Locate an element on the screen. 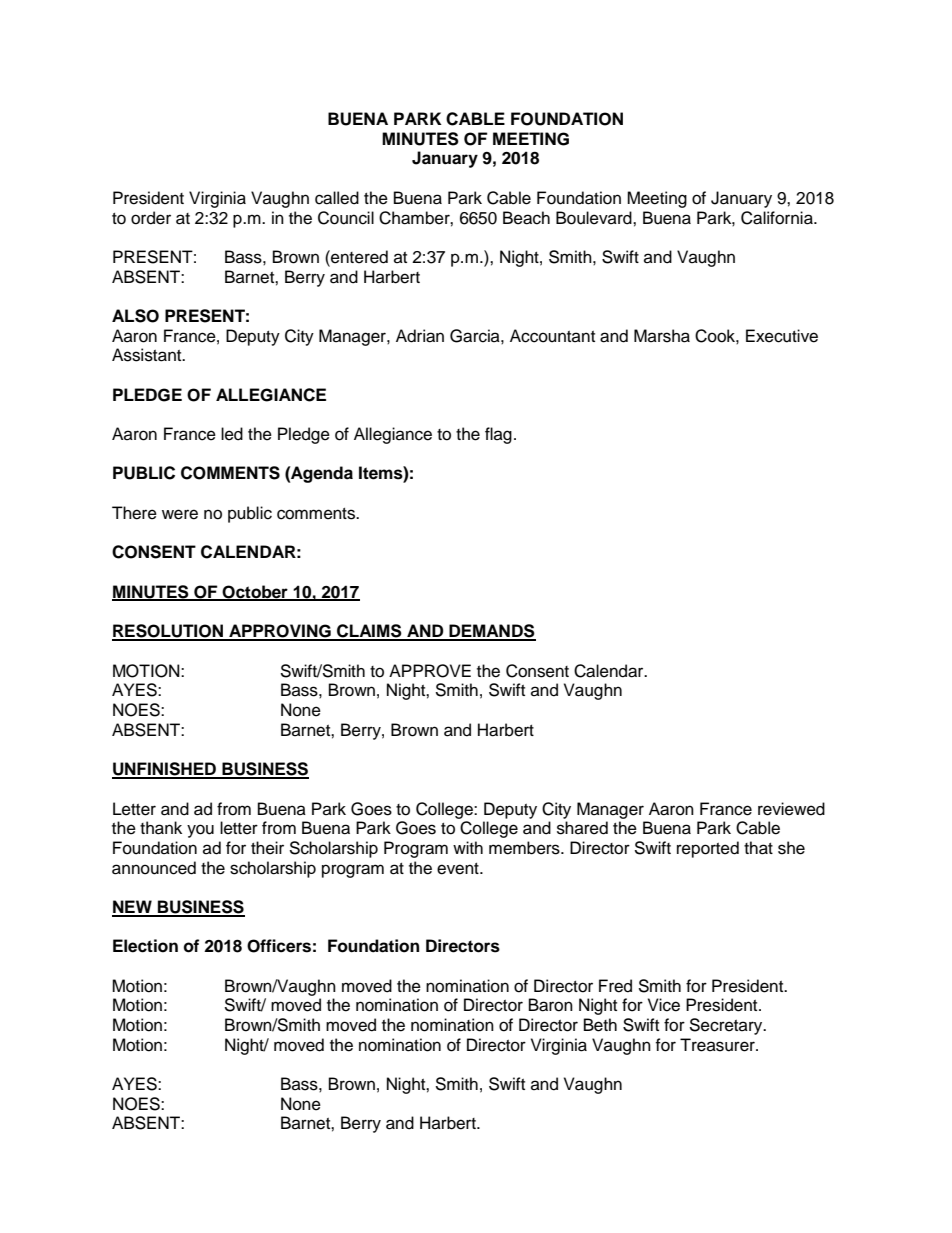  reported is located at coordinates (708, 849).
